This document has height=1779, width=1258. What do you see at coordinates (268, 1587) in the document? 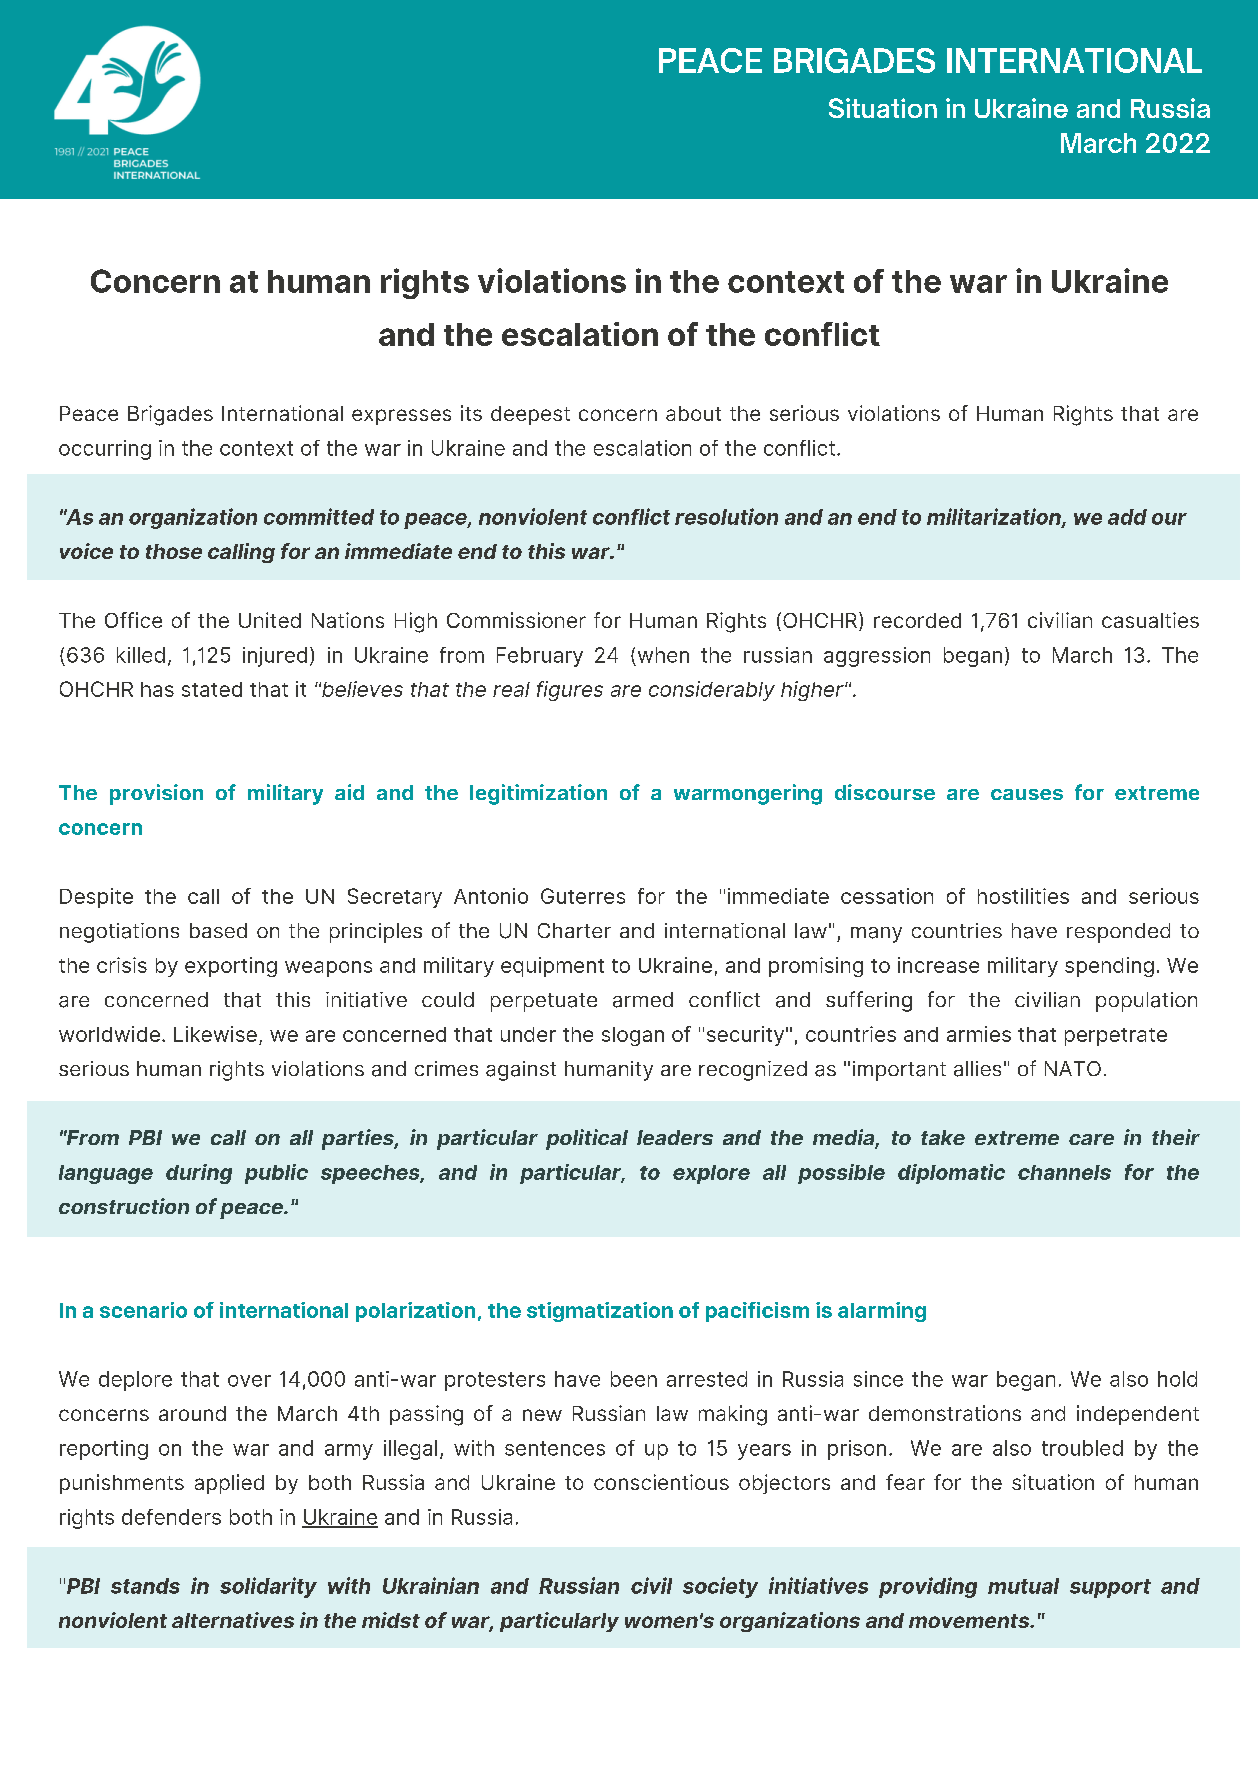
I see `solidarity` at bounding box center [268, 1587].
